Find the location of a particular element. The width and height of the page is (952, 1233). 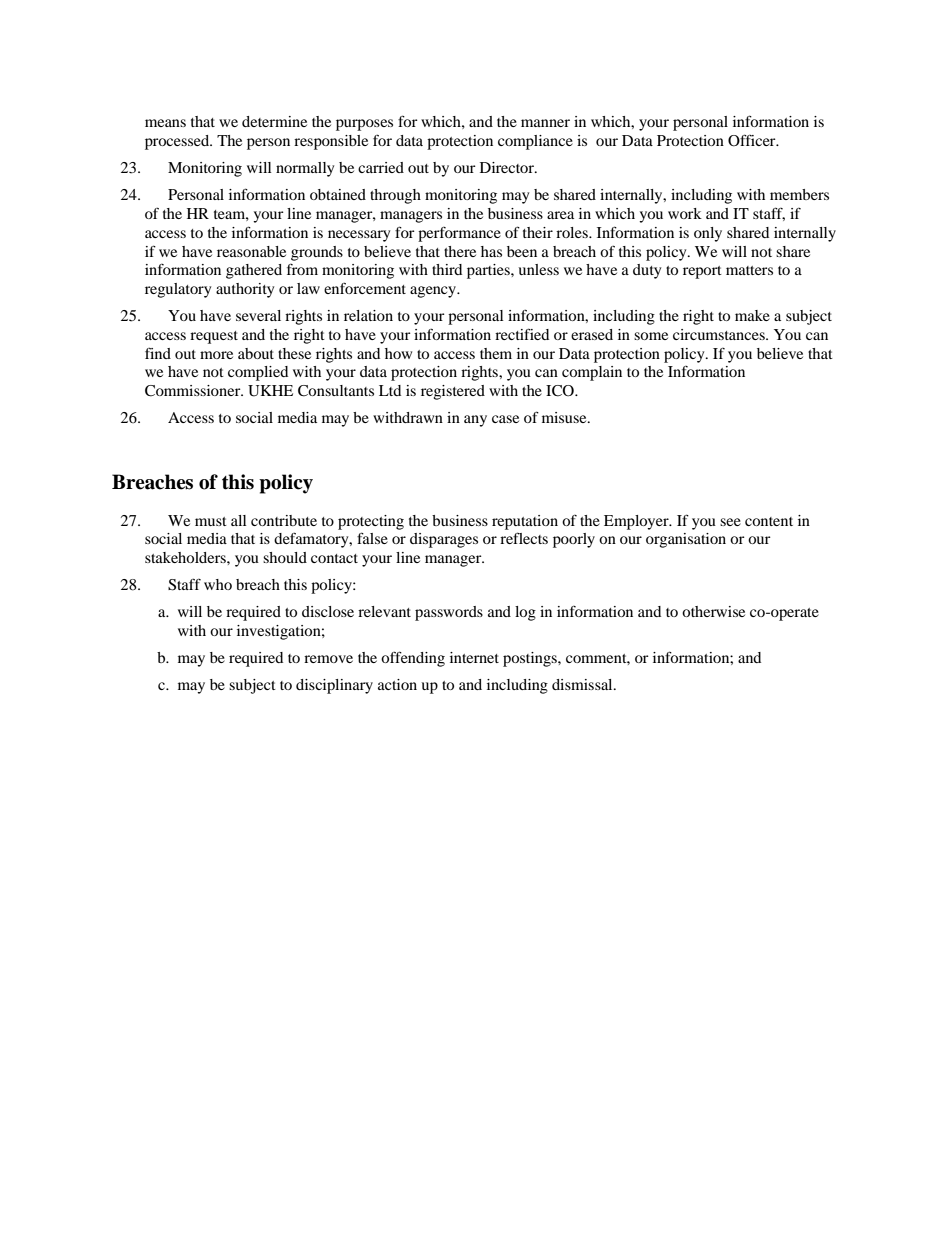

internet is located at coordinates (474, 657).
